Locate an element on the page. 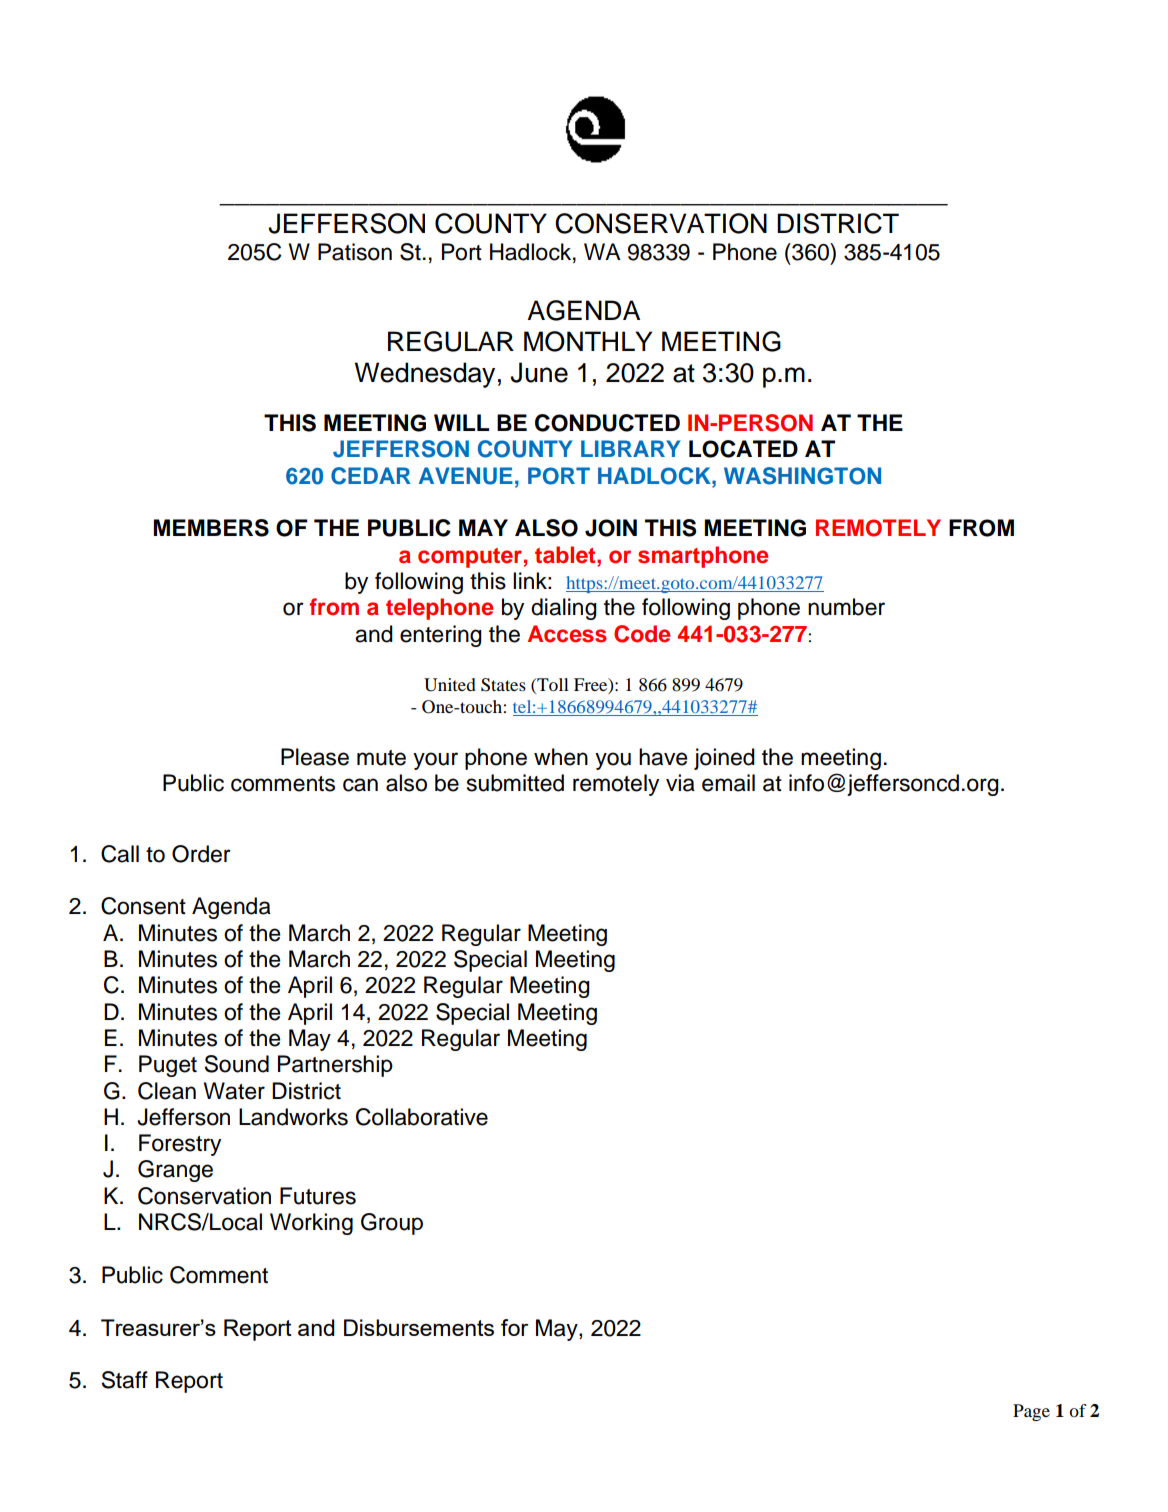 The image size is (1168, 1512). Staff is located at coordinates (124, 1380).
